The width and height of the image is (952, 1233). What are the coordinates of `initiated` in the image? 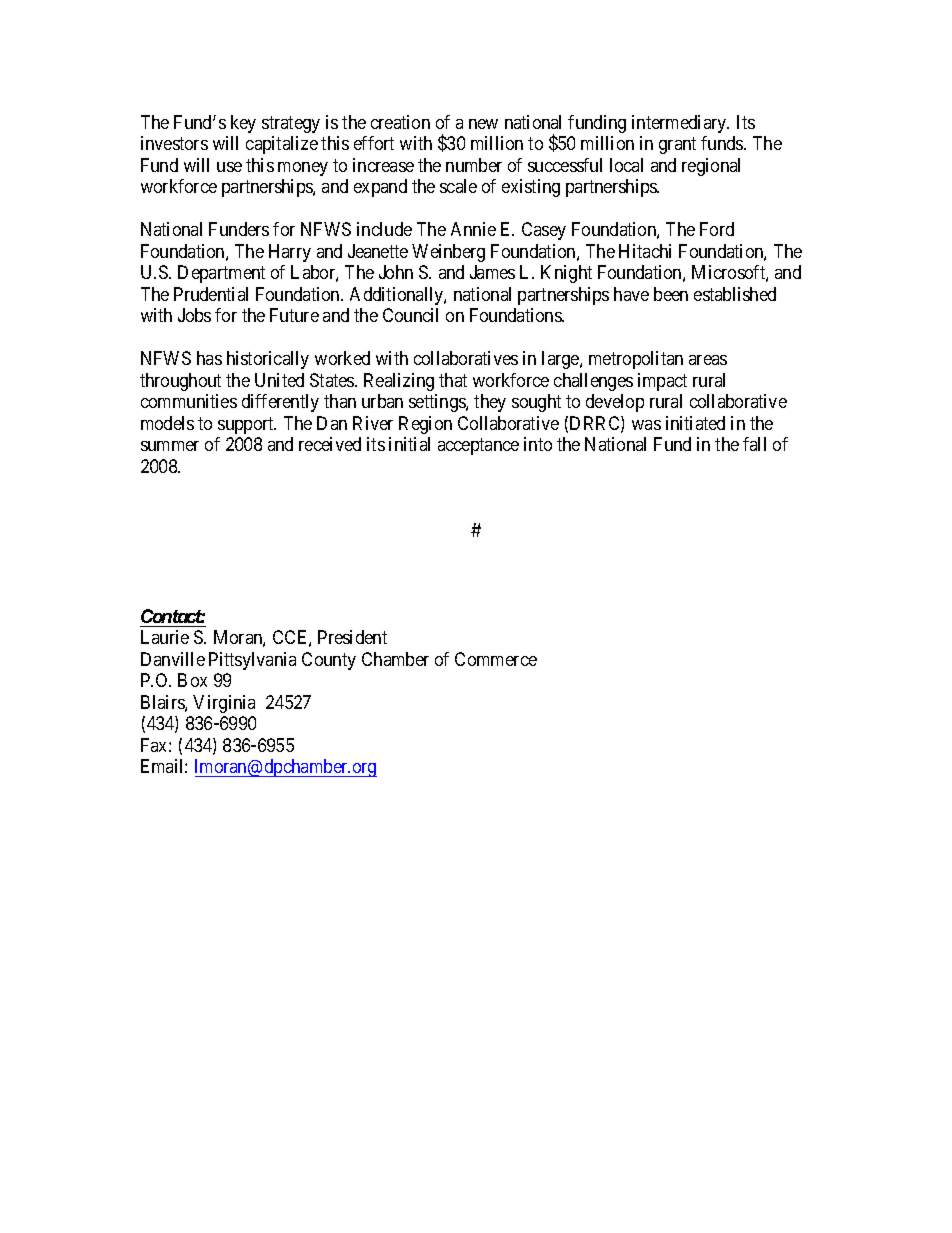 It's located at (695, 423).
